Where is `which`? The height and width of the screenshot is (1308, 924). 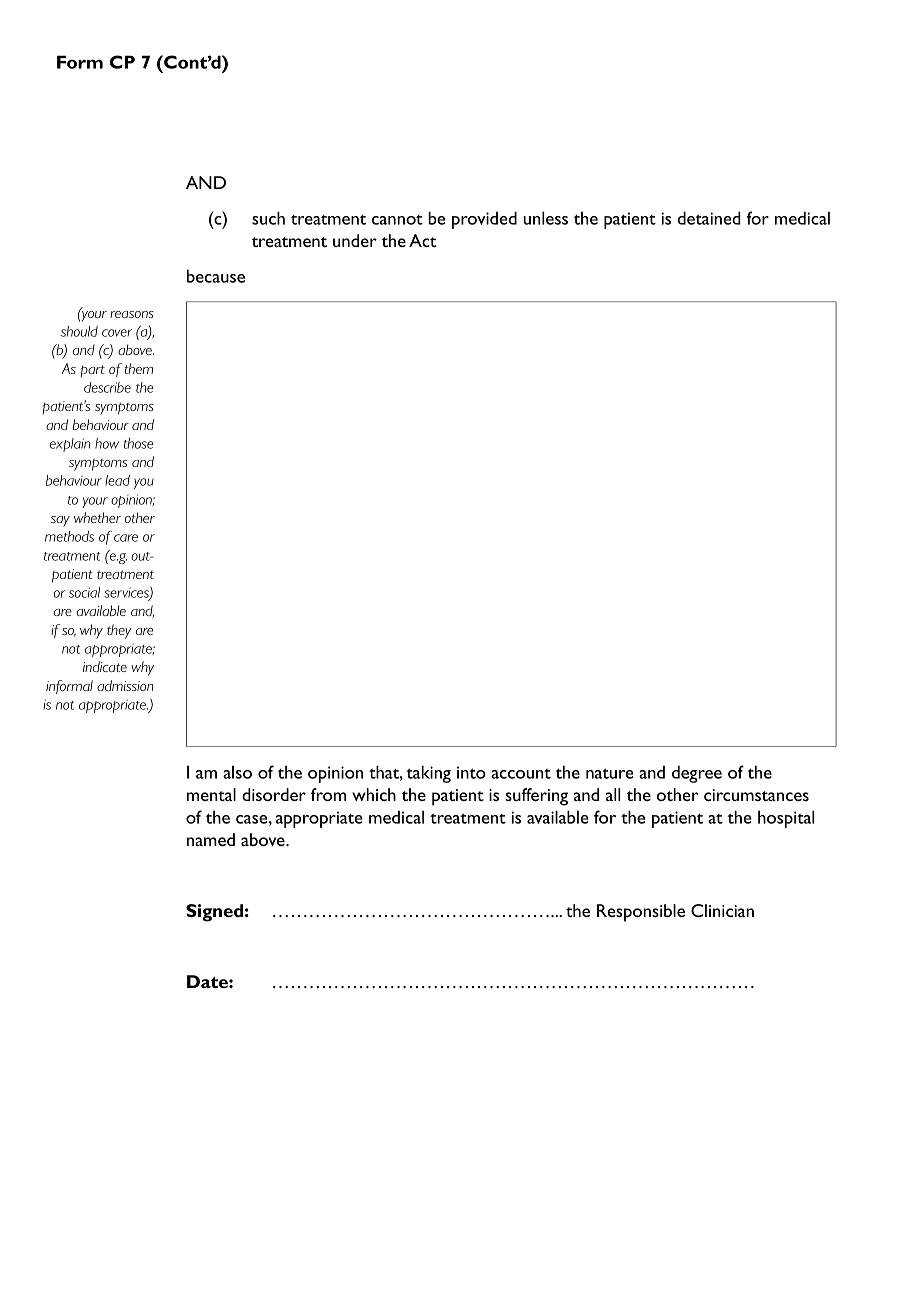 which is located at coordinates (374, 794).
